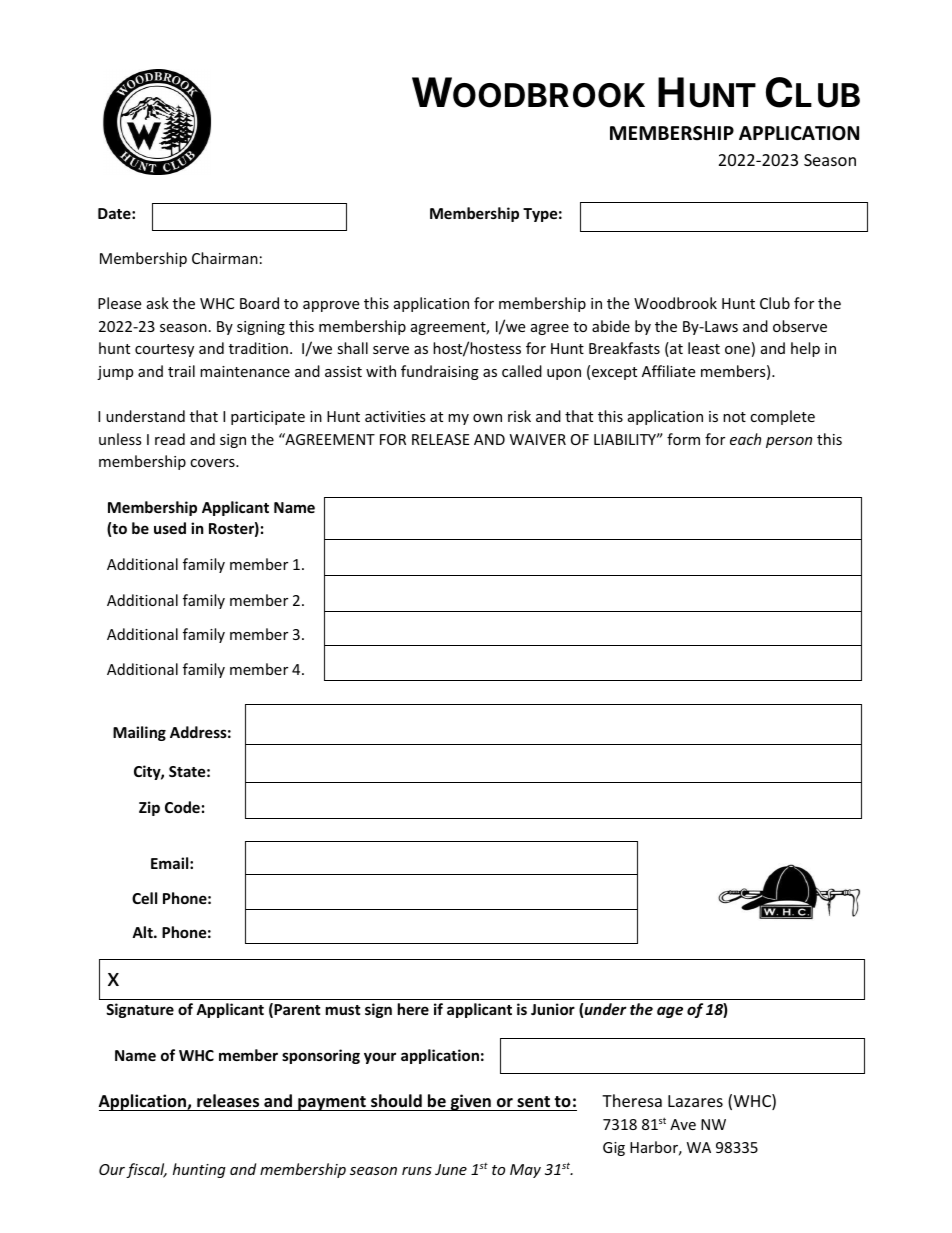  Describe the element at coordinates (331, 306) in the page. I see `approve` at that location.
